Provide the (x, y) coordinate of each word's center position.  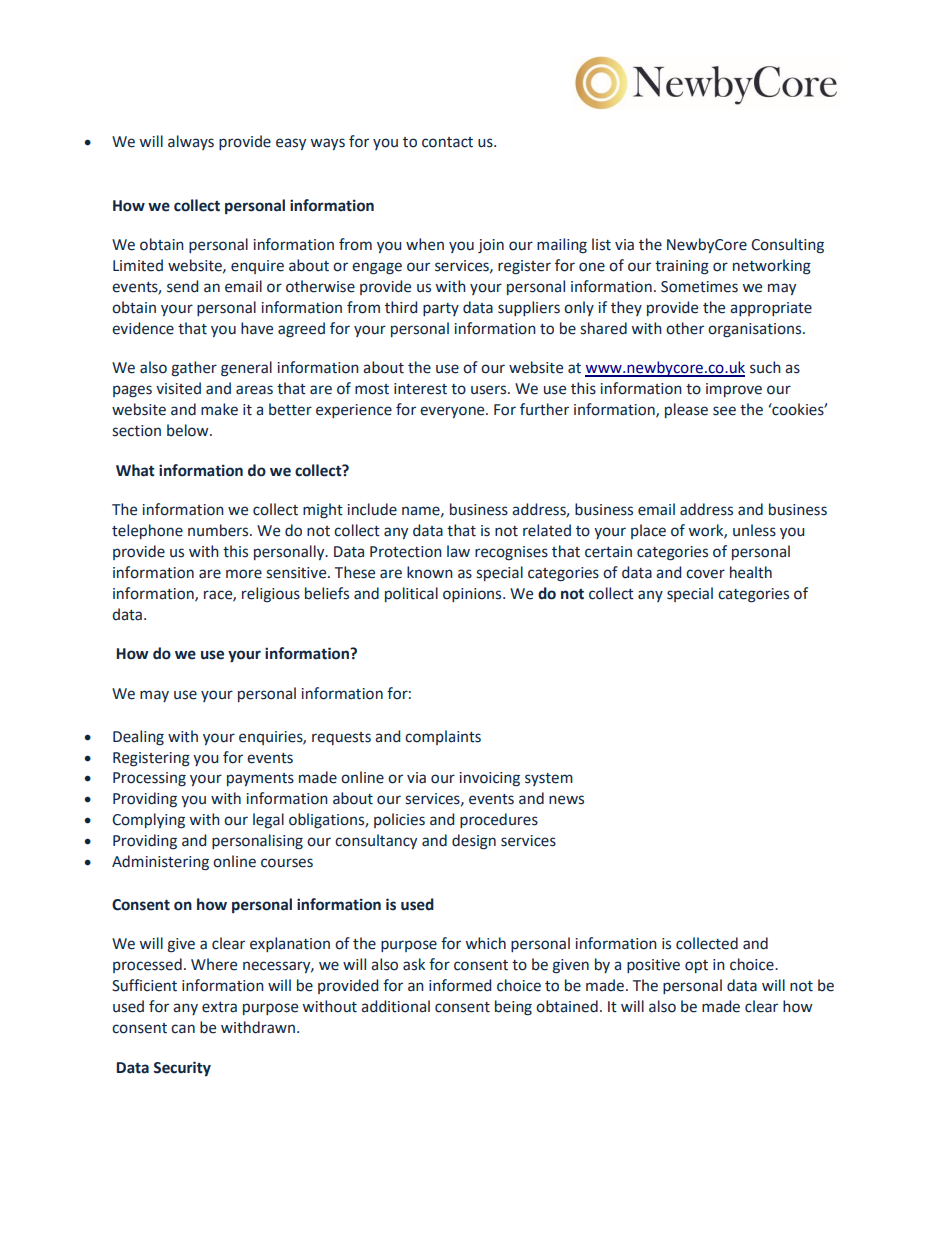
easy (291, 144)
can (183, 1029)
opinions (473, 595)
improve (734, 390)
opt (696, 966)
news (566, 800)
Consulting (787, 246)
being (513, 1008)
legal (268, 821)
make (219, 409)
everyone (453, 412)
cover (705, 574)
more (244, 574)
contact (447, 142)
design (474, 842)
